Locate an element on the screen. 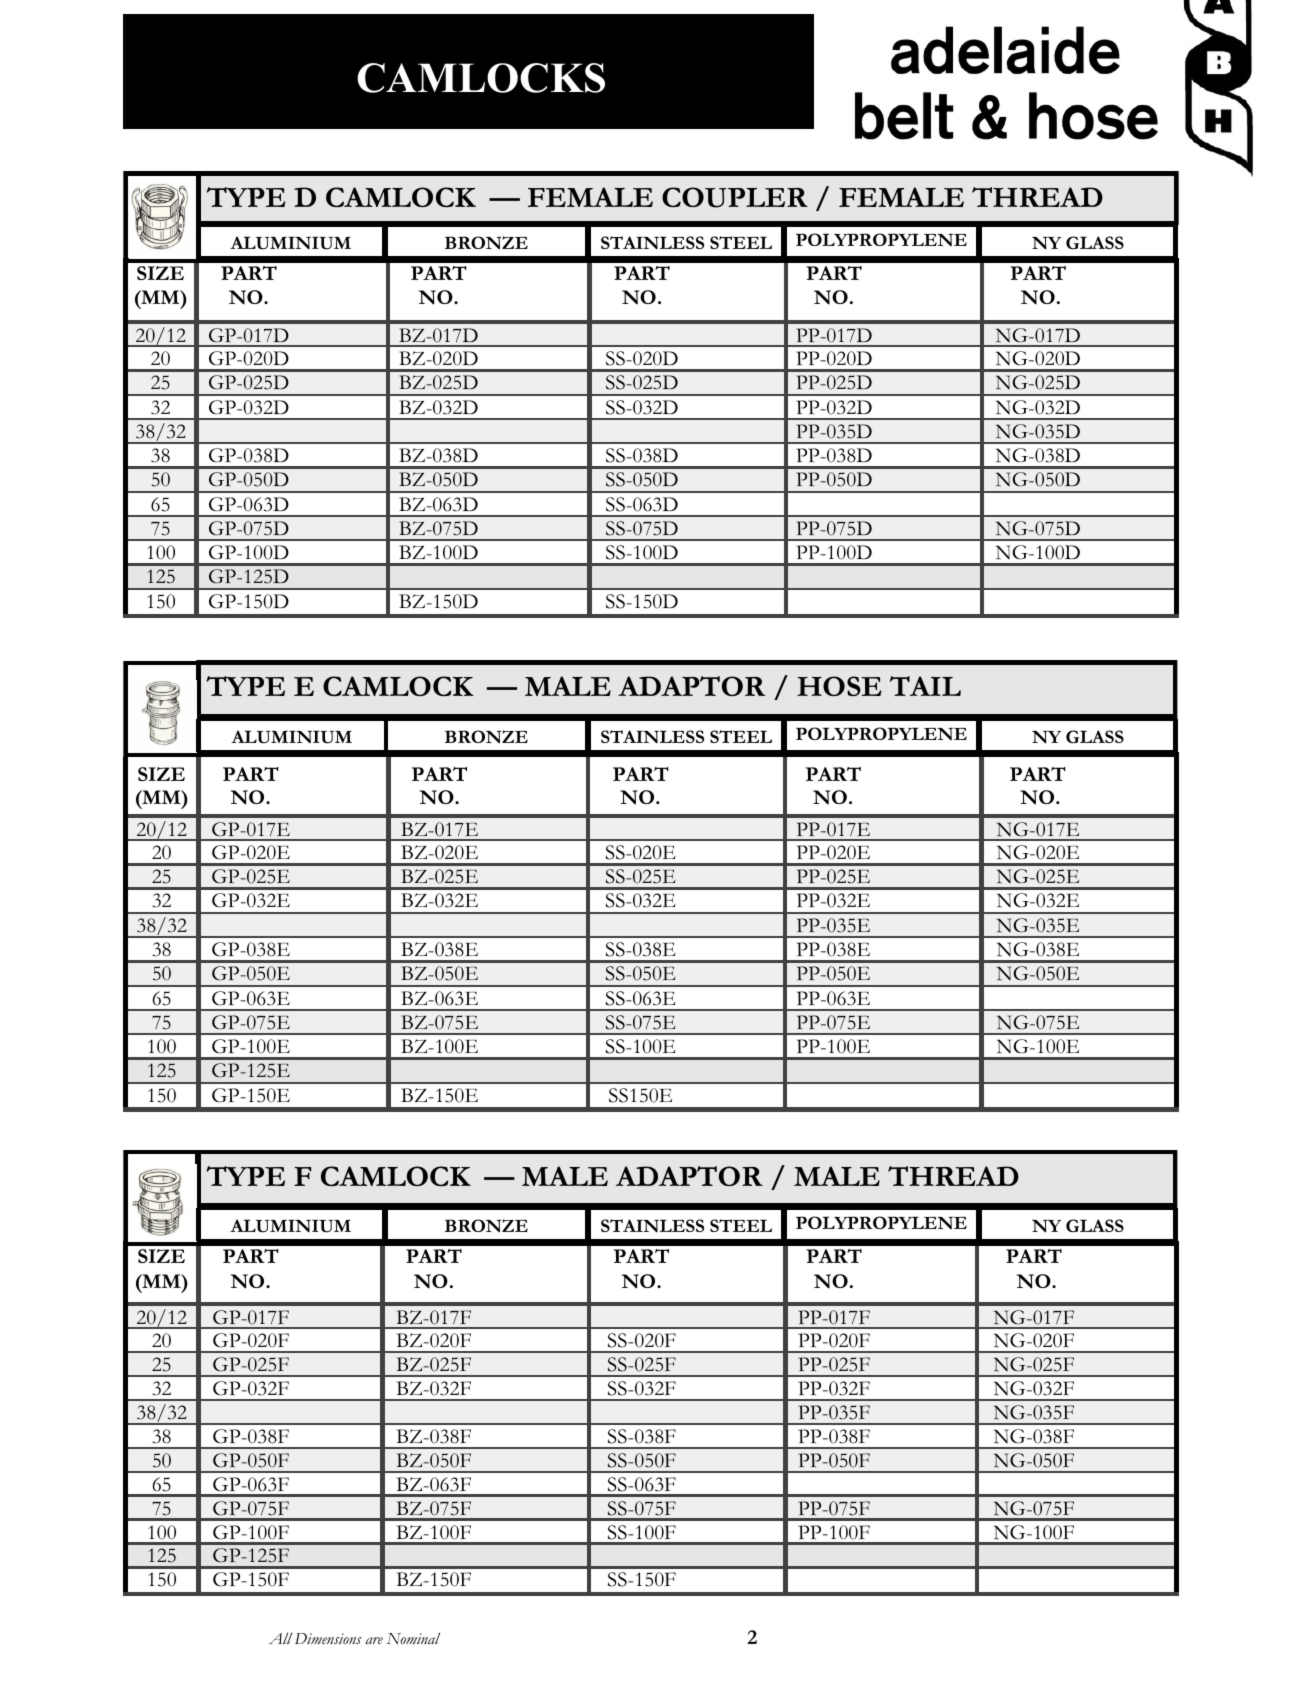  HOSE is located at coordinates (839, 686).
